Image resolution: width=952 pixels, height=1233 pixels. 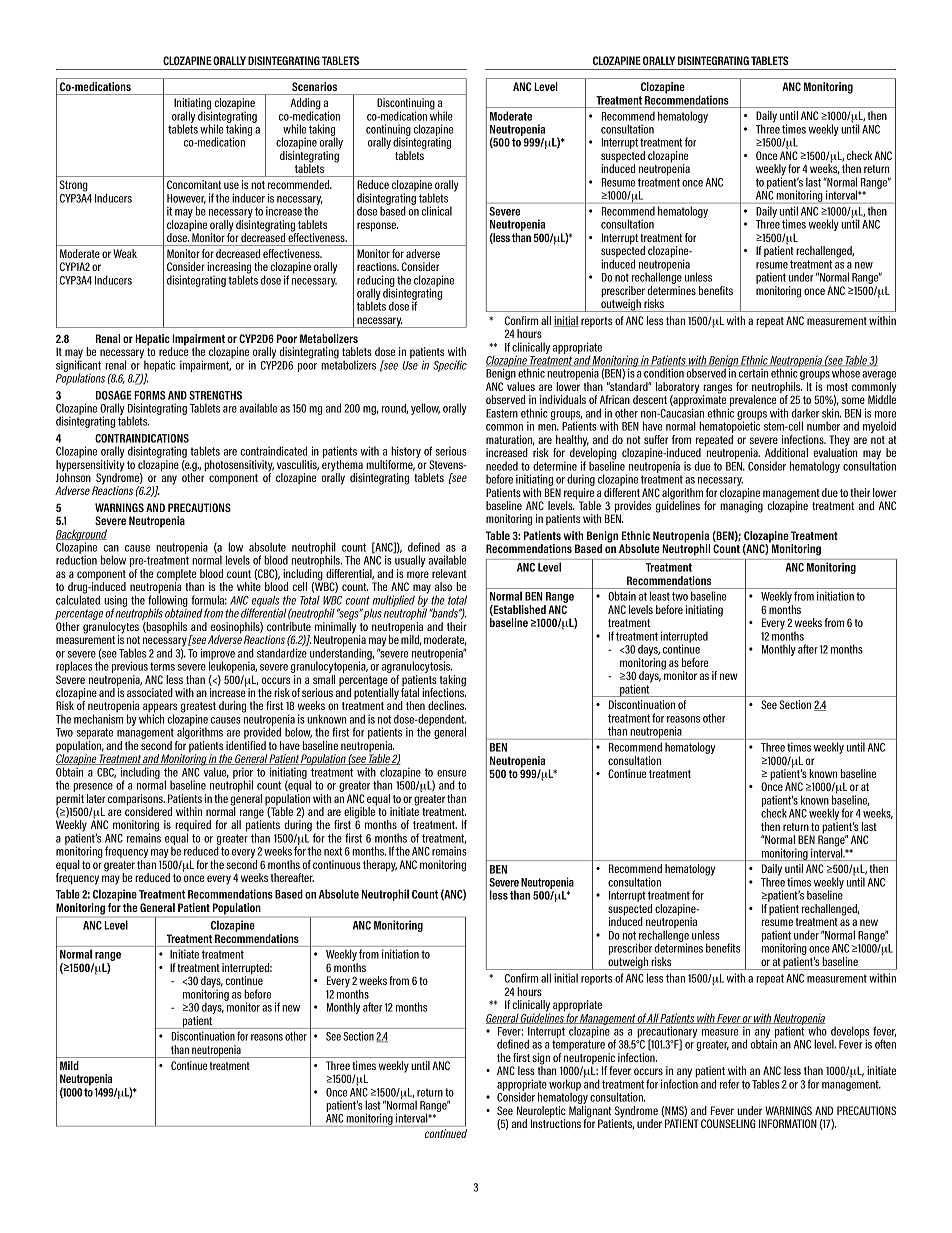 What do you see at coordinates (177, 576) in the image?
I see `complete` at bounding box center [177, 576].
